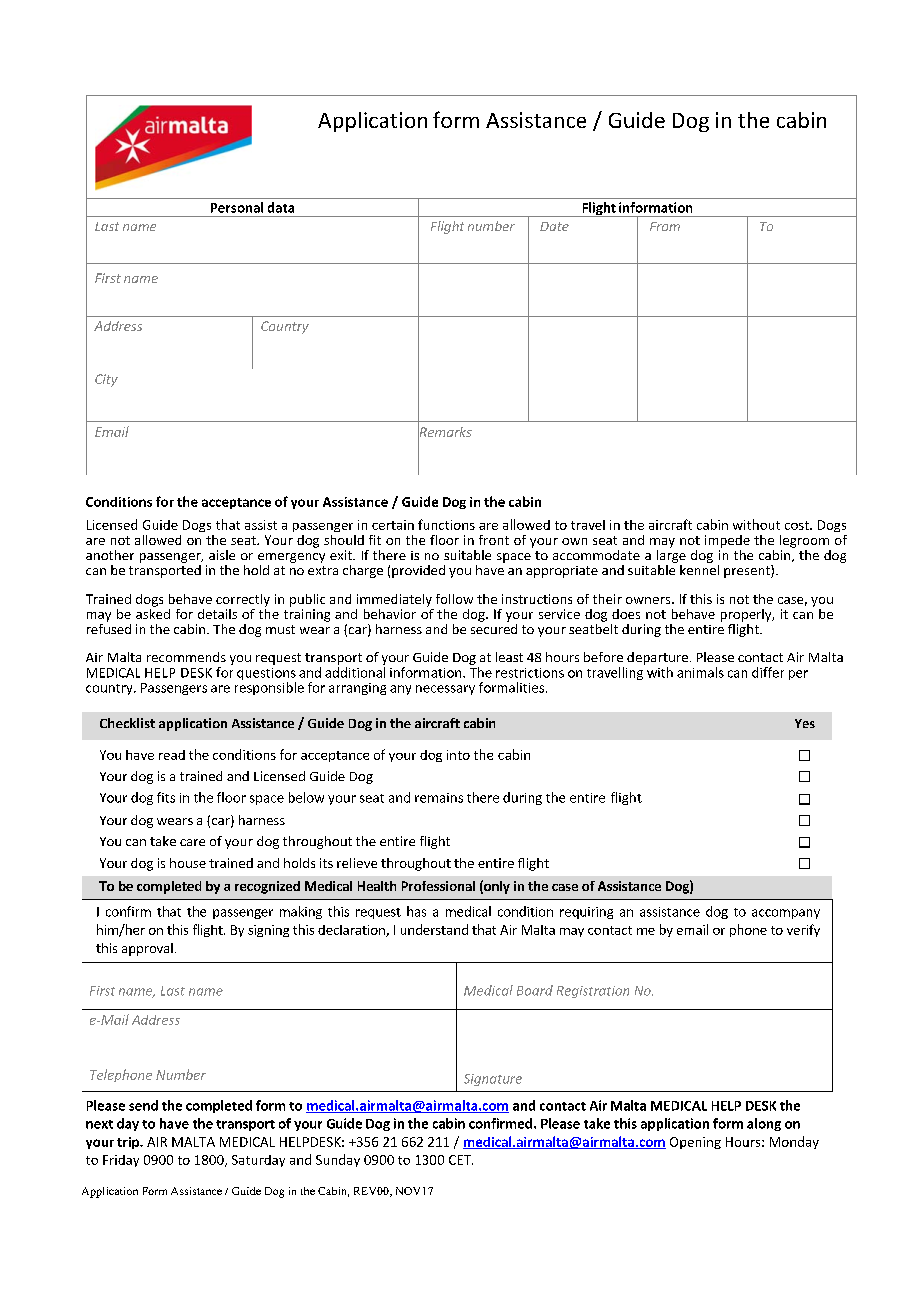 Image resolution: width=924 pixels, height=1308 pixels. I want to click on CET, so click(461, 1160).
